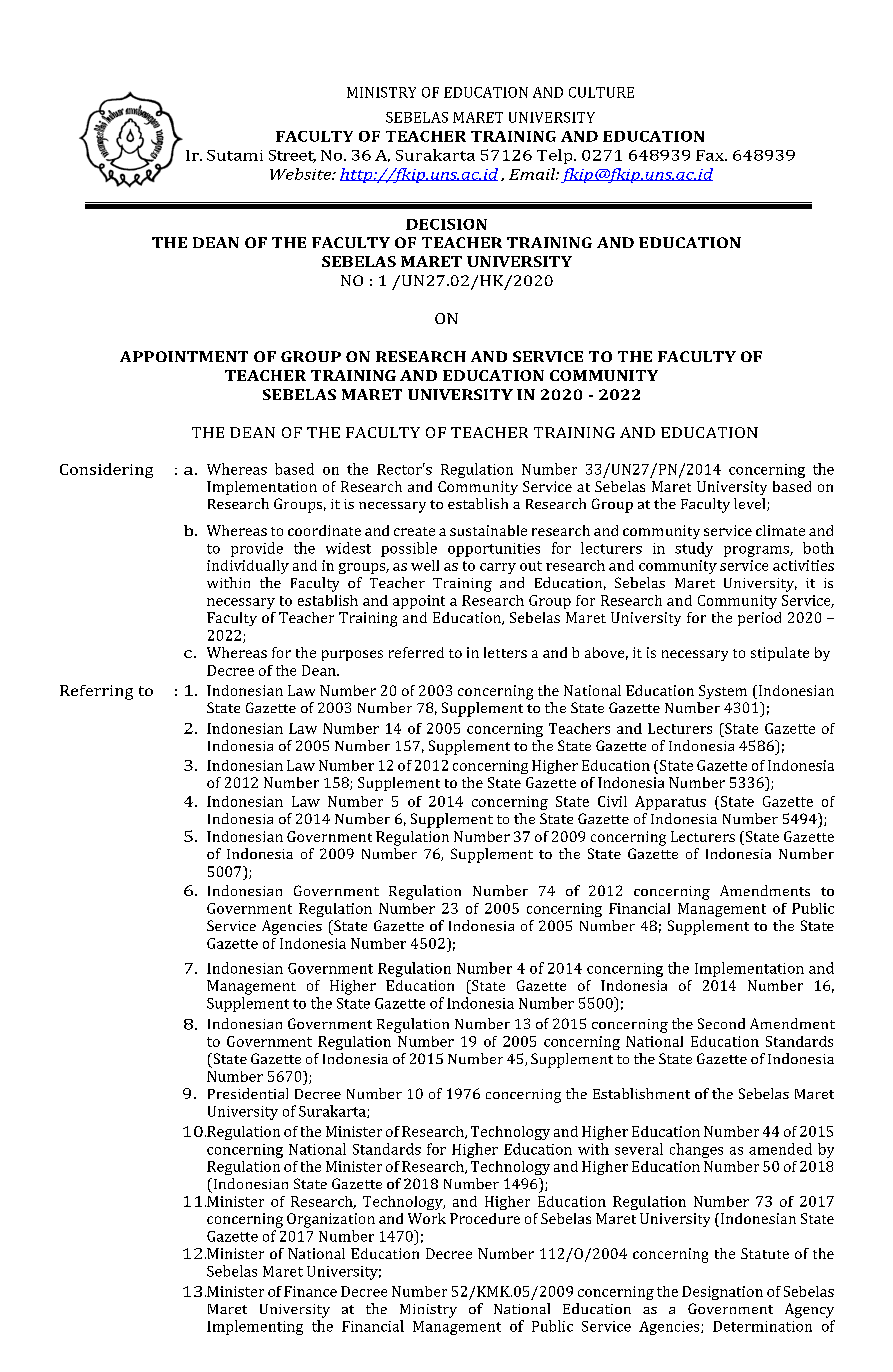 The height and width of the screenshot is (1372, 893). Describe the element at coordinates (248, 1093) in the screenshot. I see `Presidential` at that location.
